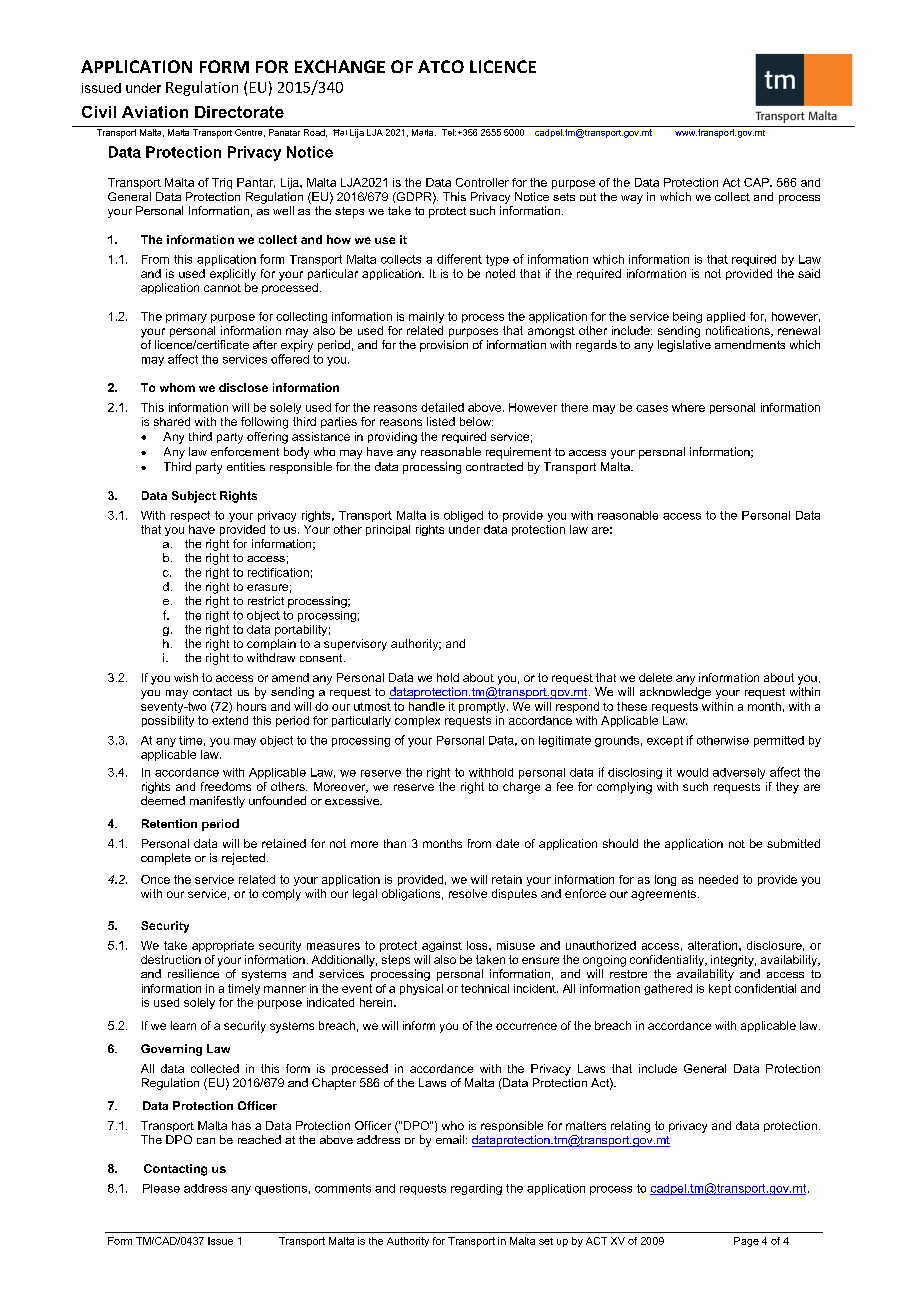  Describe the element at coordinates (482, 182) in the screenshot. I see `Controller` at that location.
